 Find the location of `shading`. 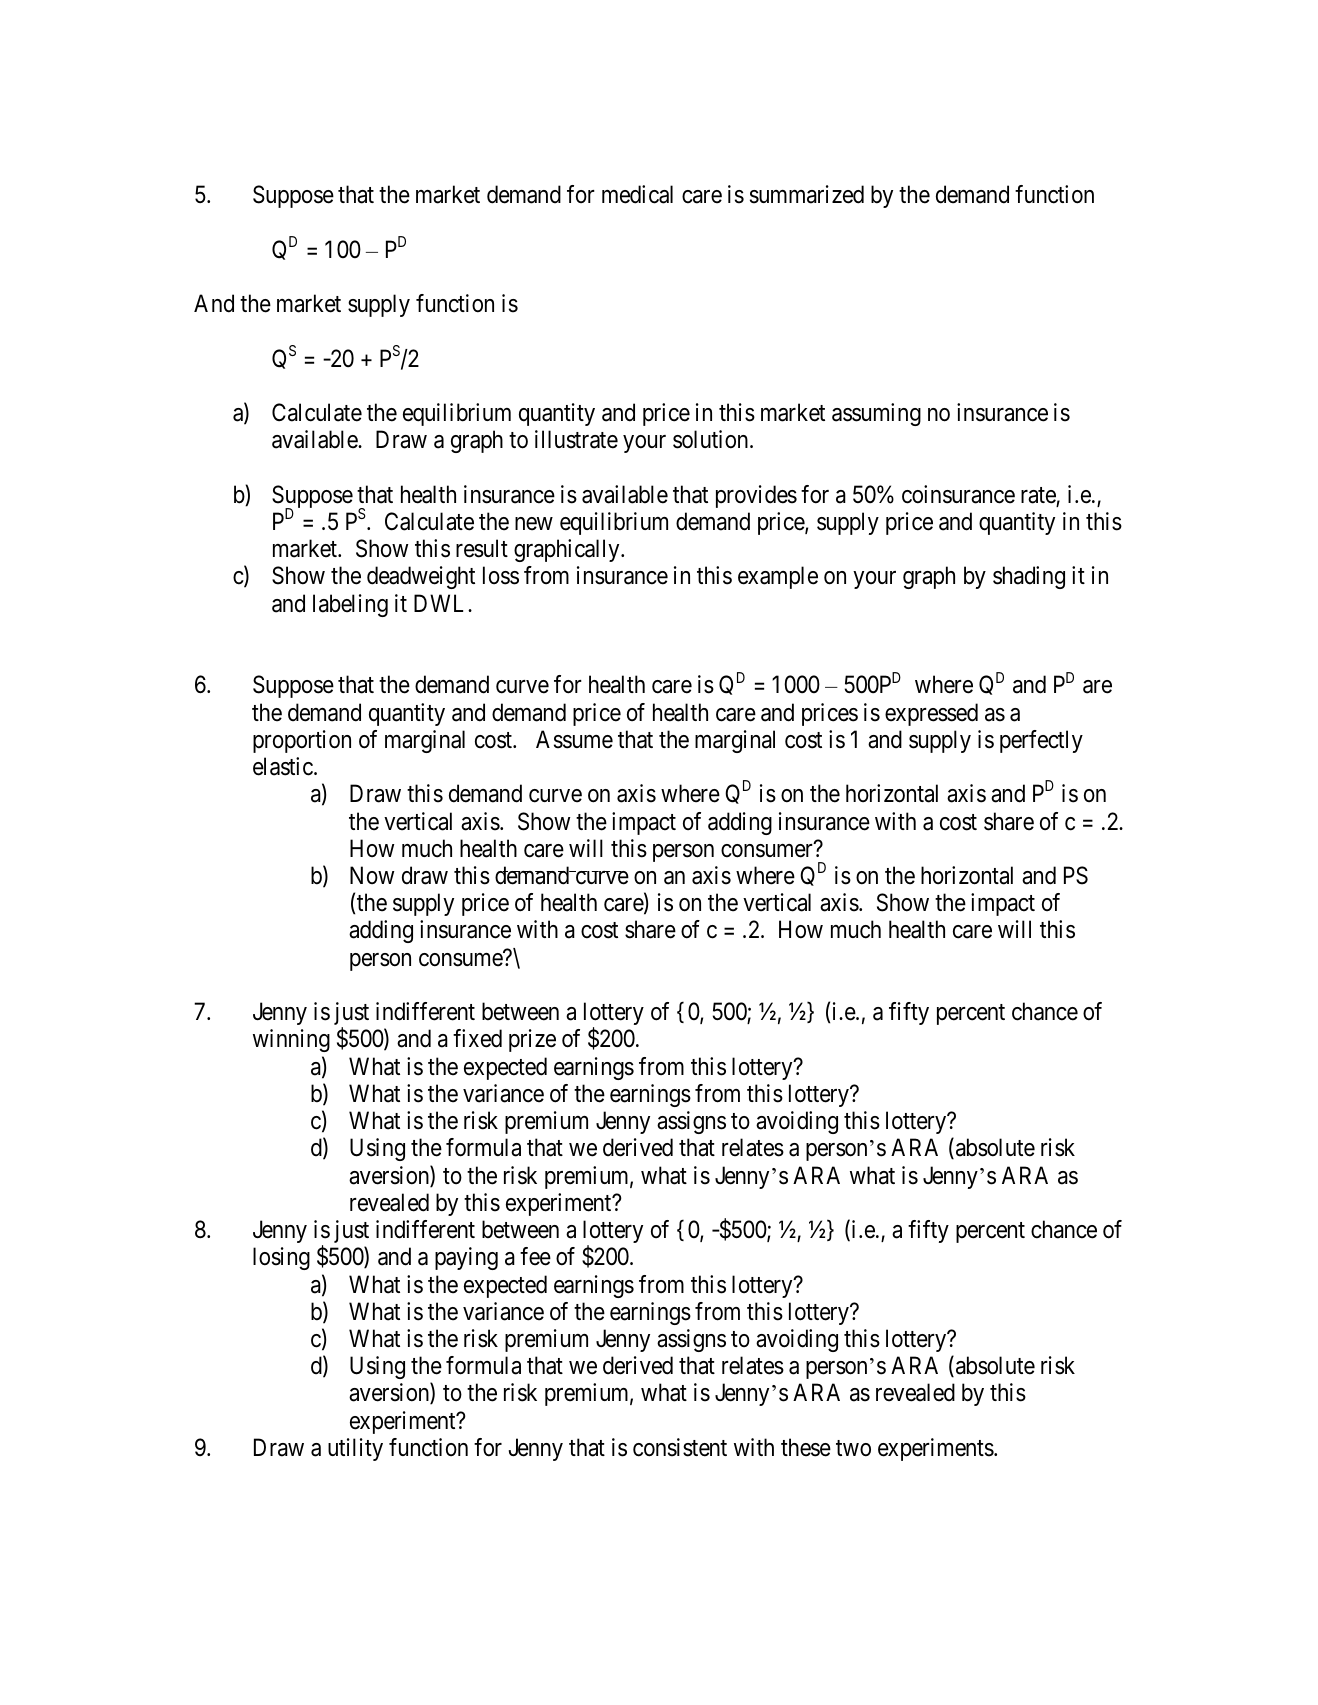

shading is located at coordinates (1029, 577).
